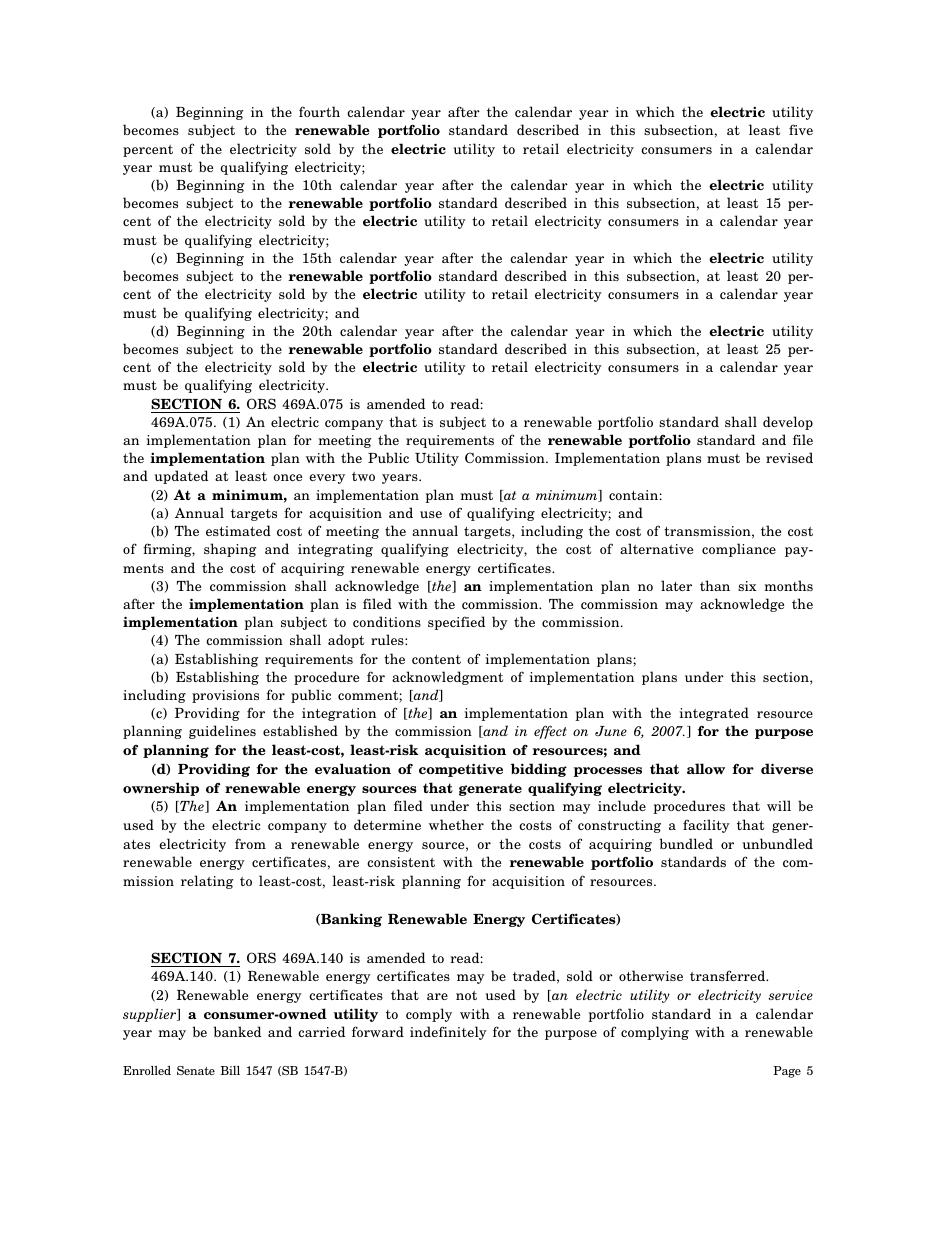 The image size is (952, 1233). Describe the element at coordinates (801, 129) in the screenshot. I see `five` at that location.
